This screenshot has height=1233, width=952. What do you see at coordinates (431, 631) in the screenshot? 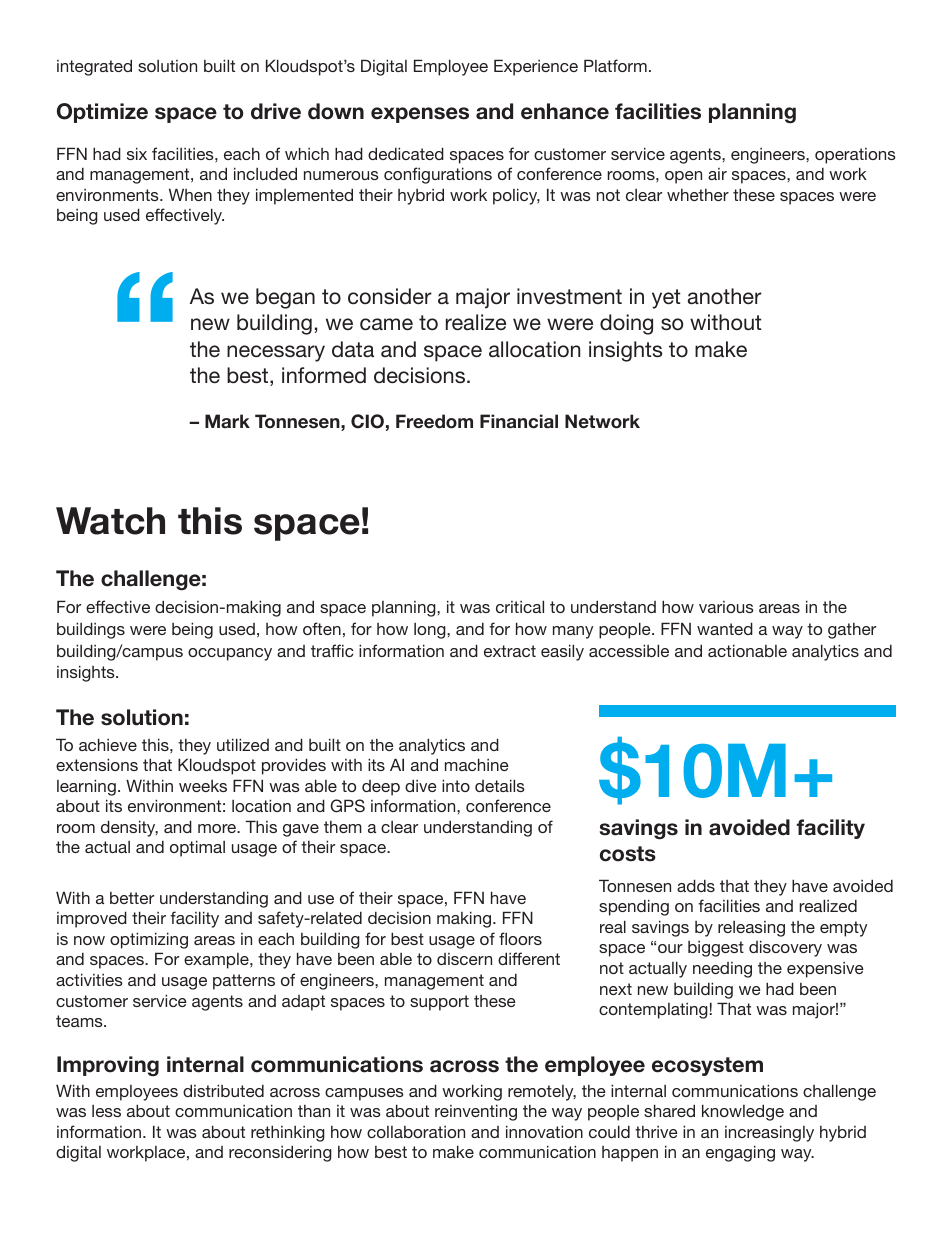
I see `long` at bounding box center [431, 631].
